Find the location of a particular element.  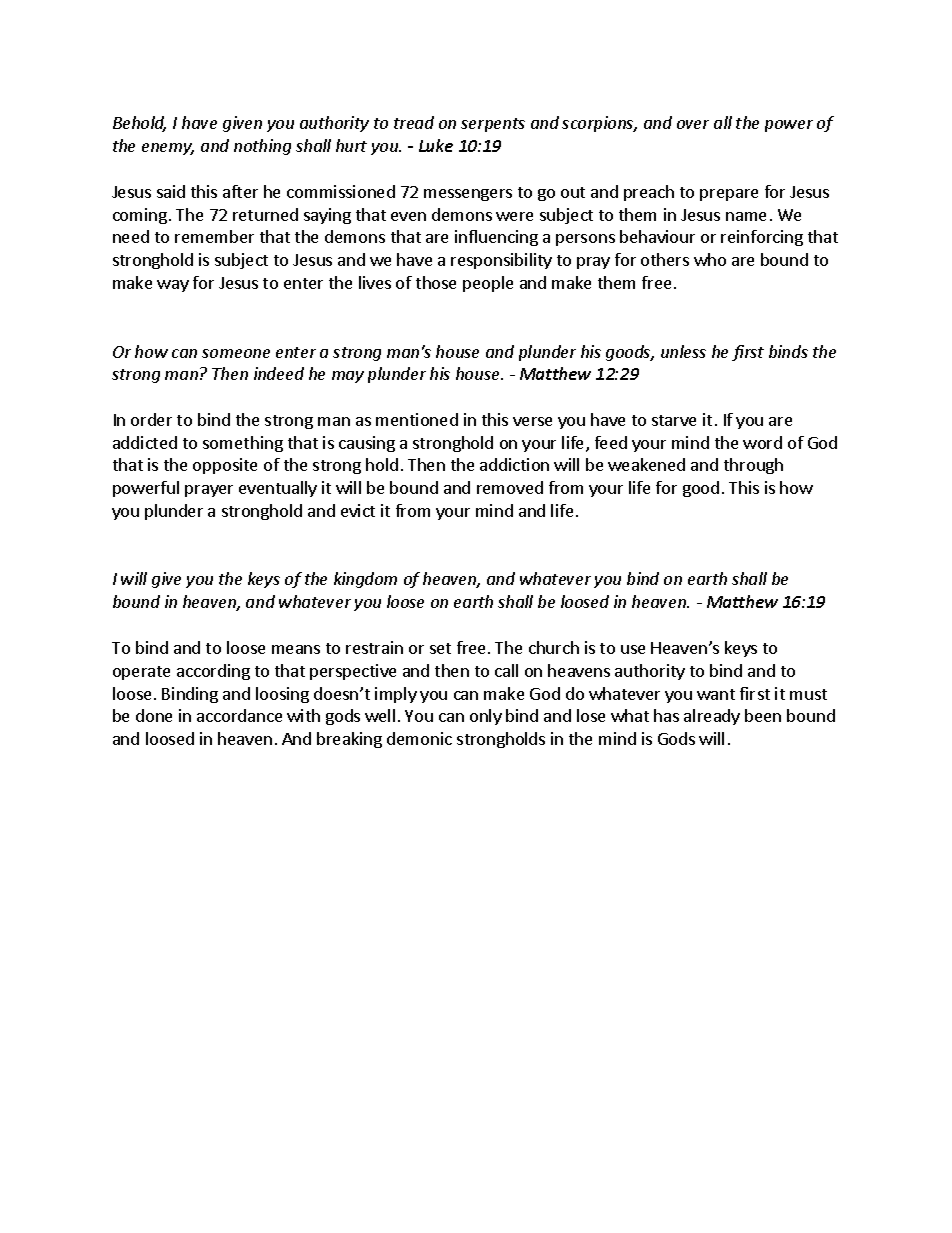

unless is located at coordinates (683, 351).
